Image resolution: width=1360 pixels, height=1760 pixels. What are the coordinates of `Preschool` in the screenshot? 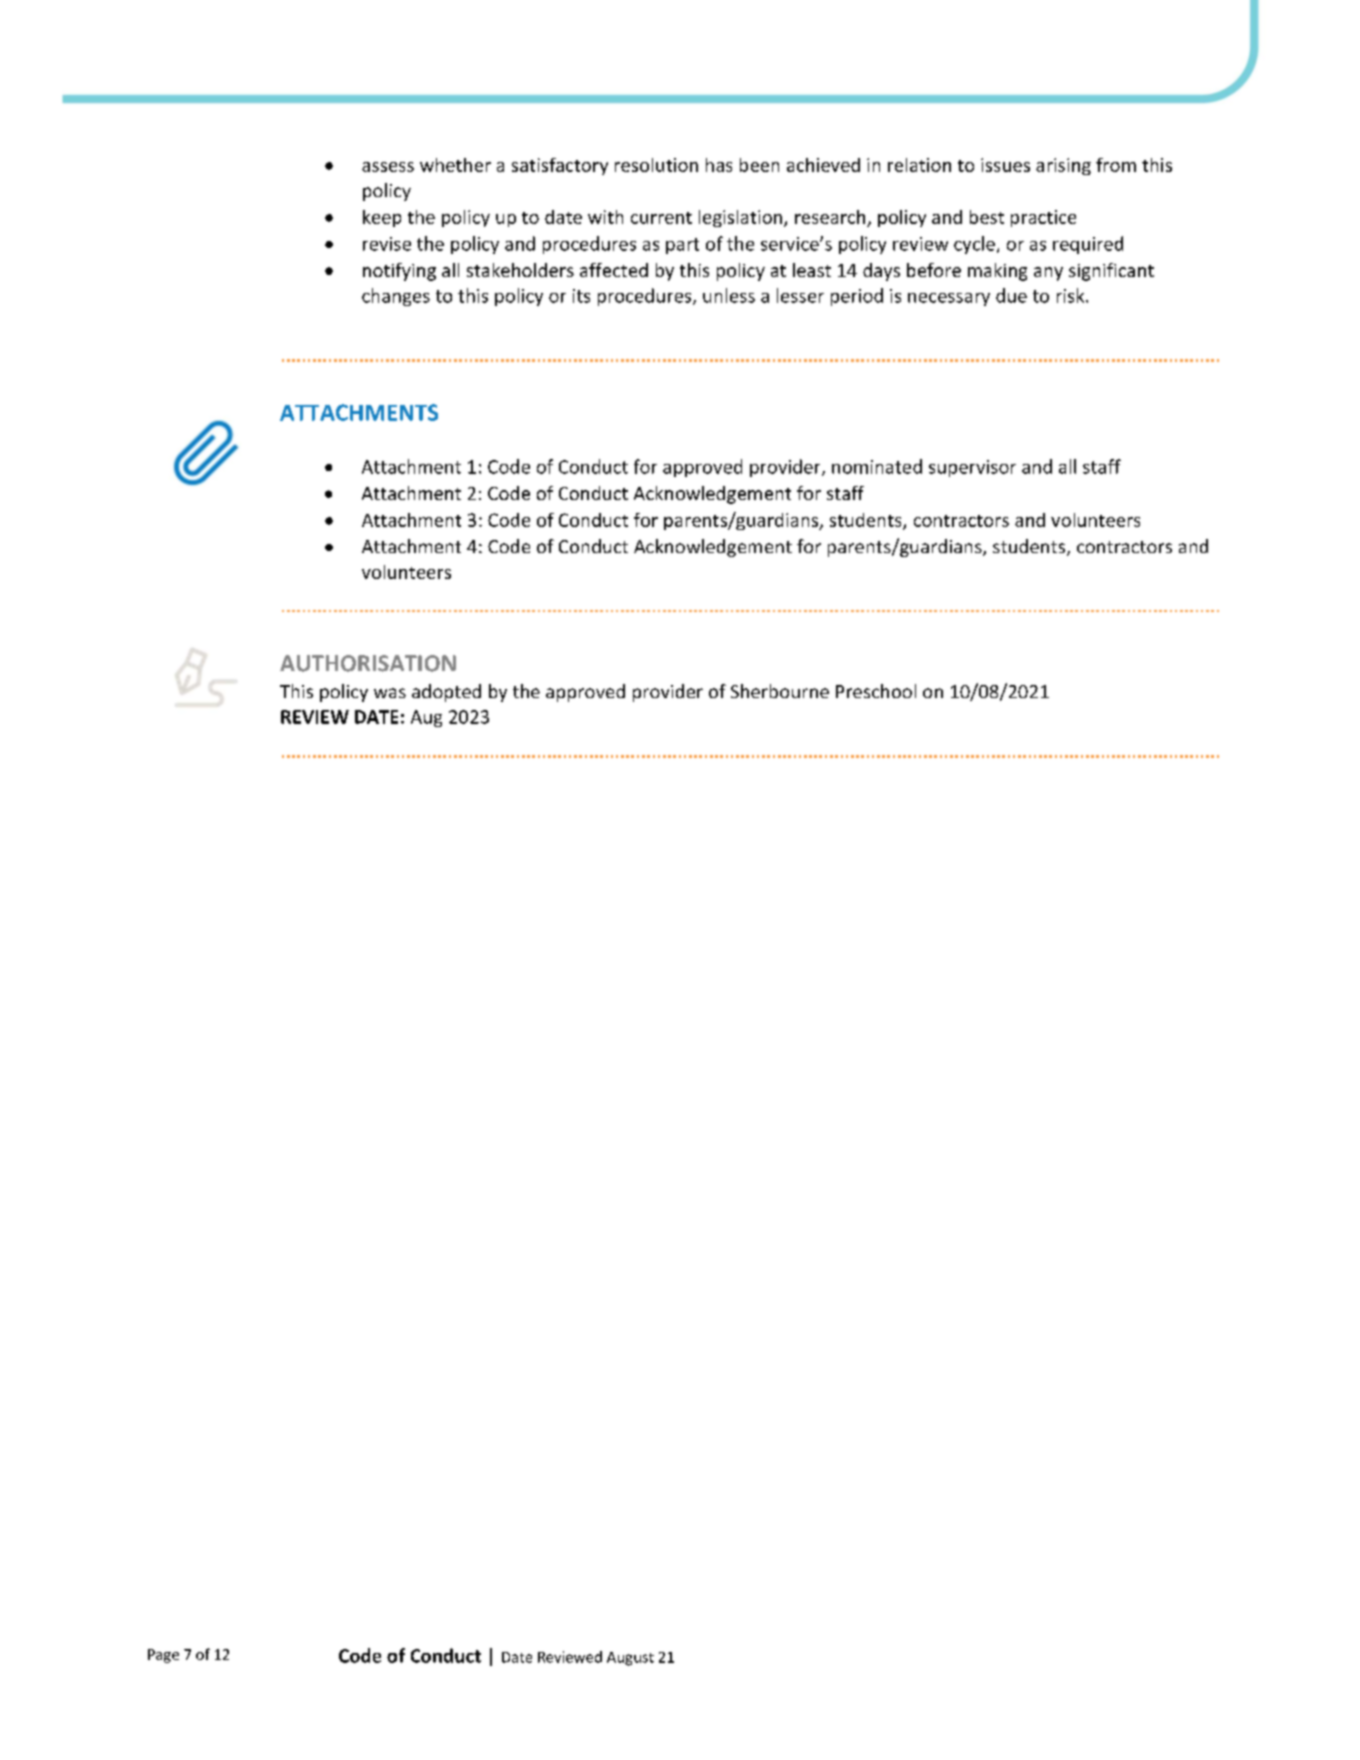 It's located at (876, 691).
